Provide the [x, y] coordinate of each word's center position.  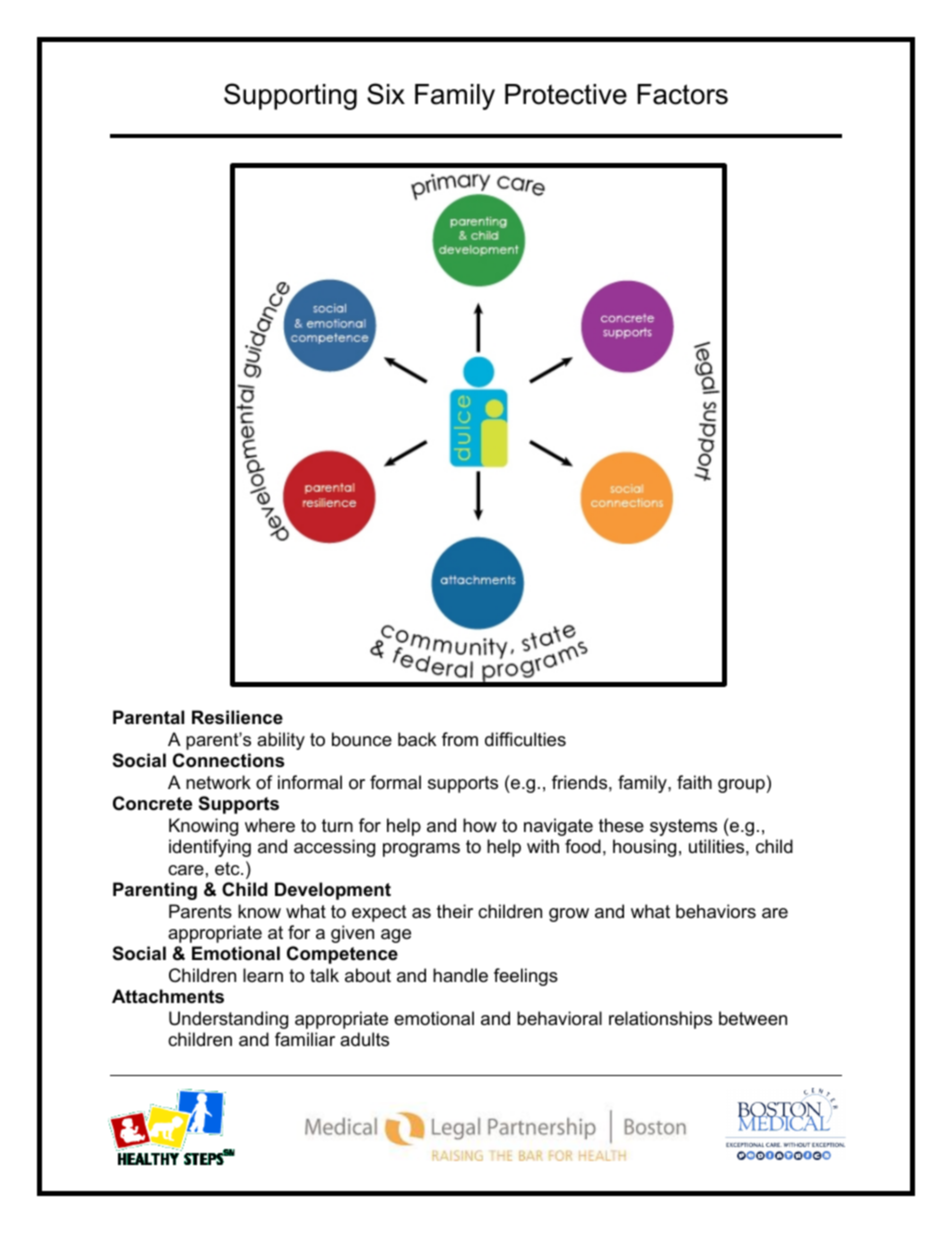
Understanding [228, 1020]
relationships [660, 1020]
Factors [682, 94]
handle [460, 975]
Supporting [290, 96]
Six [386, 94]
